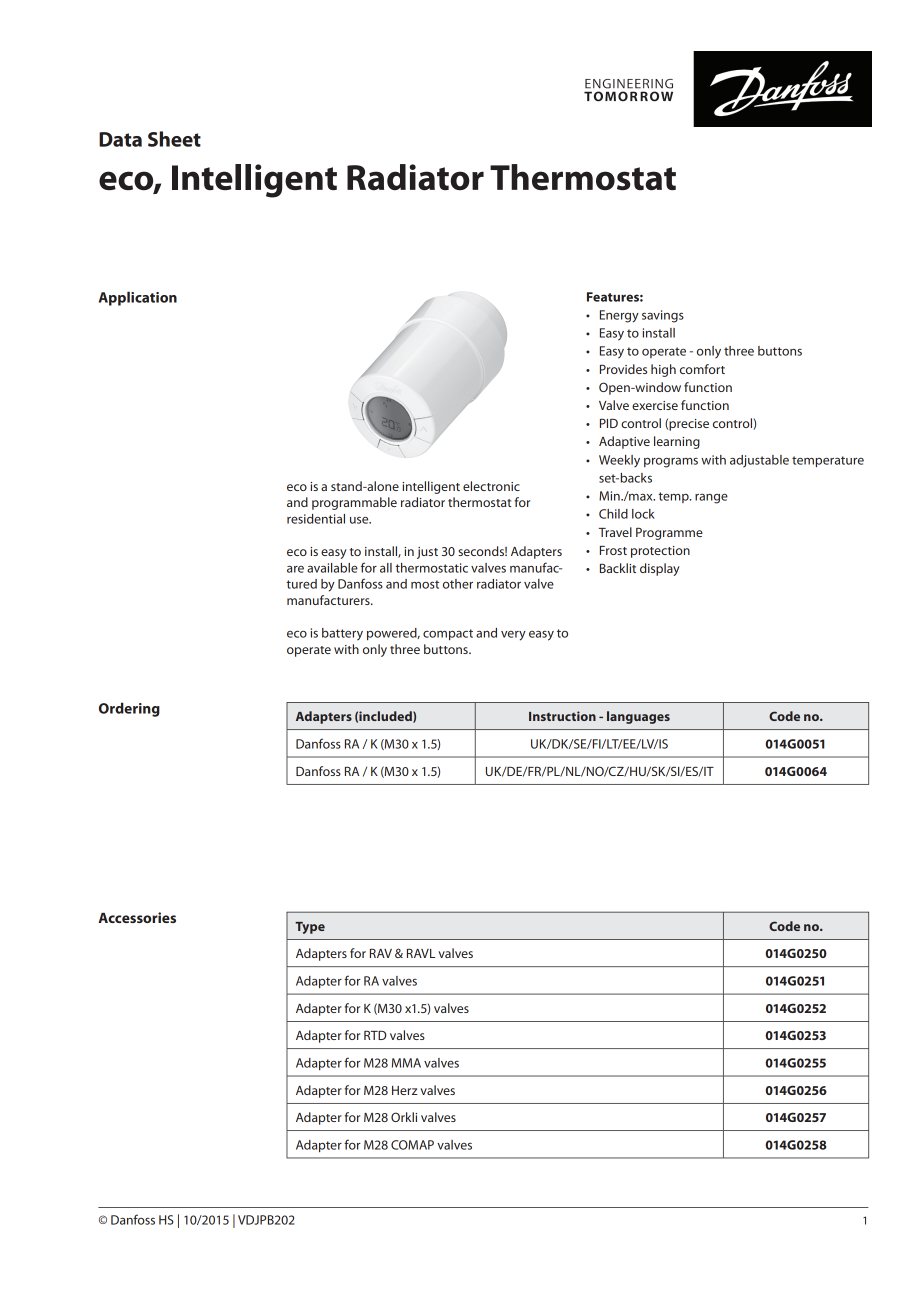 The image size is (924, 1297). I want to click on compact, so click(448, 634).
